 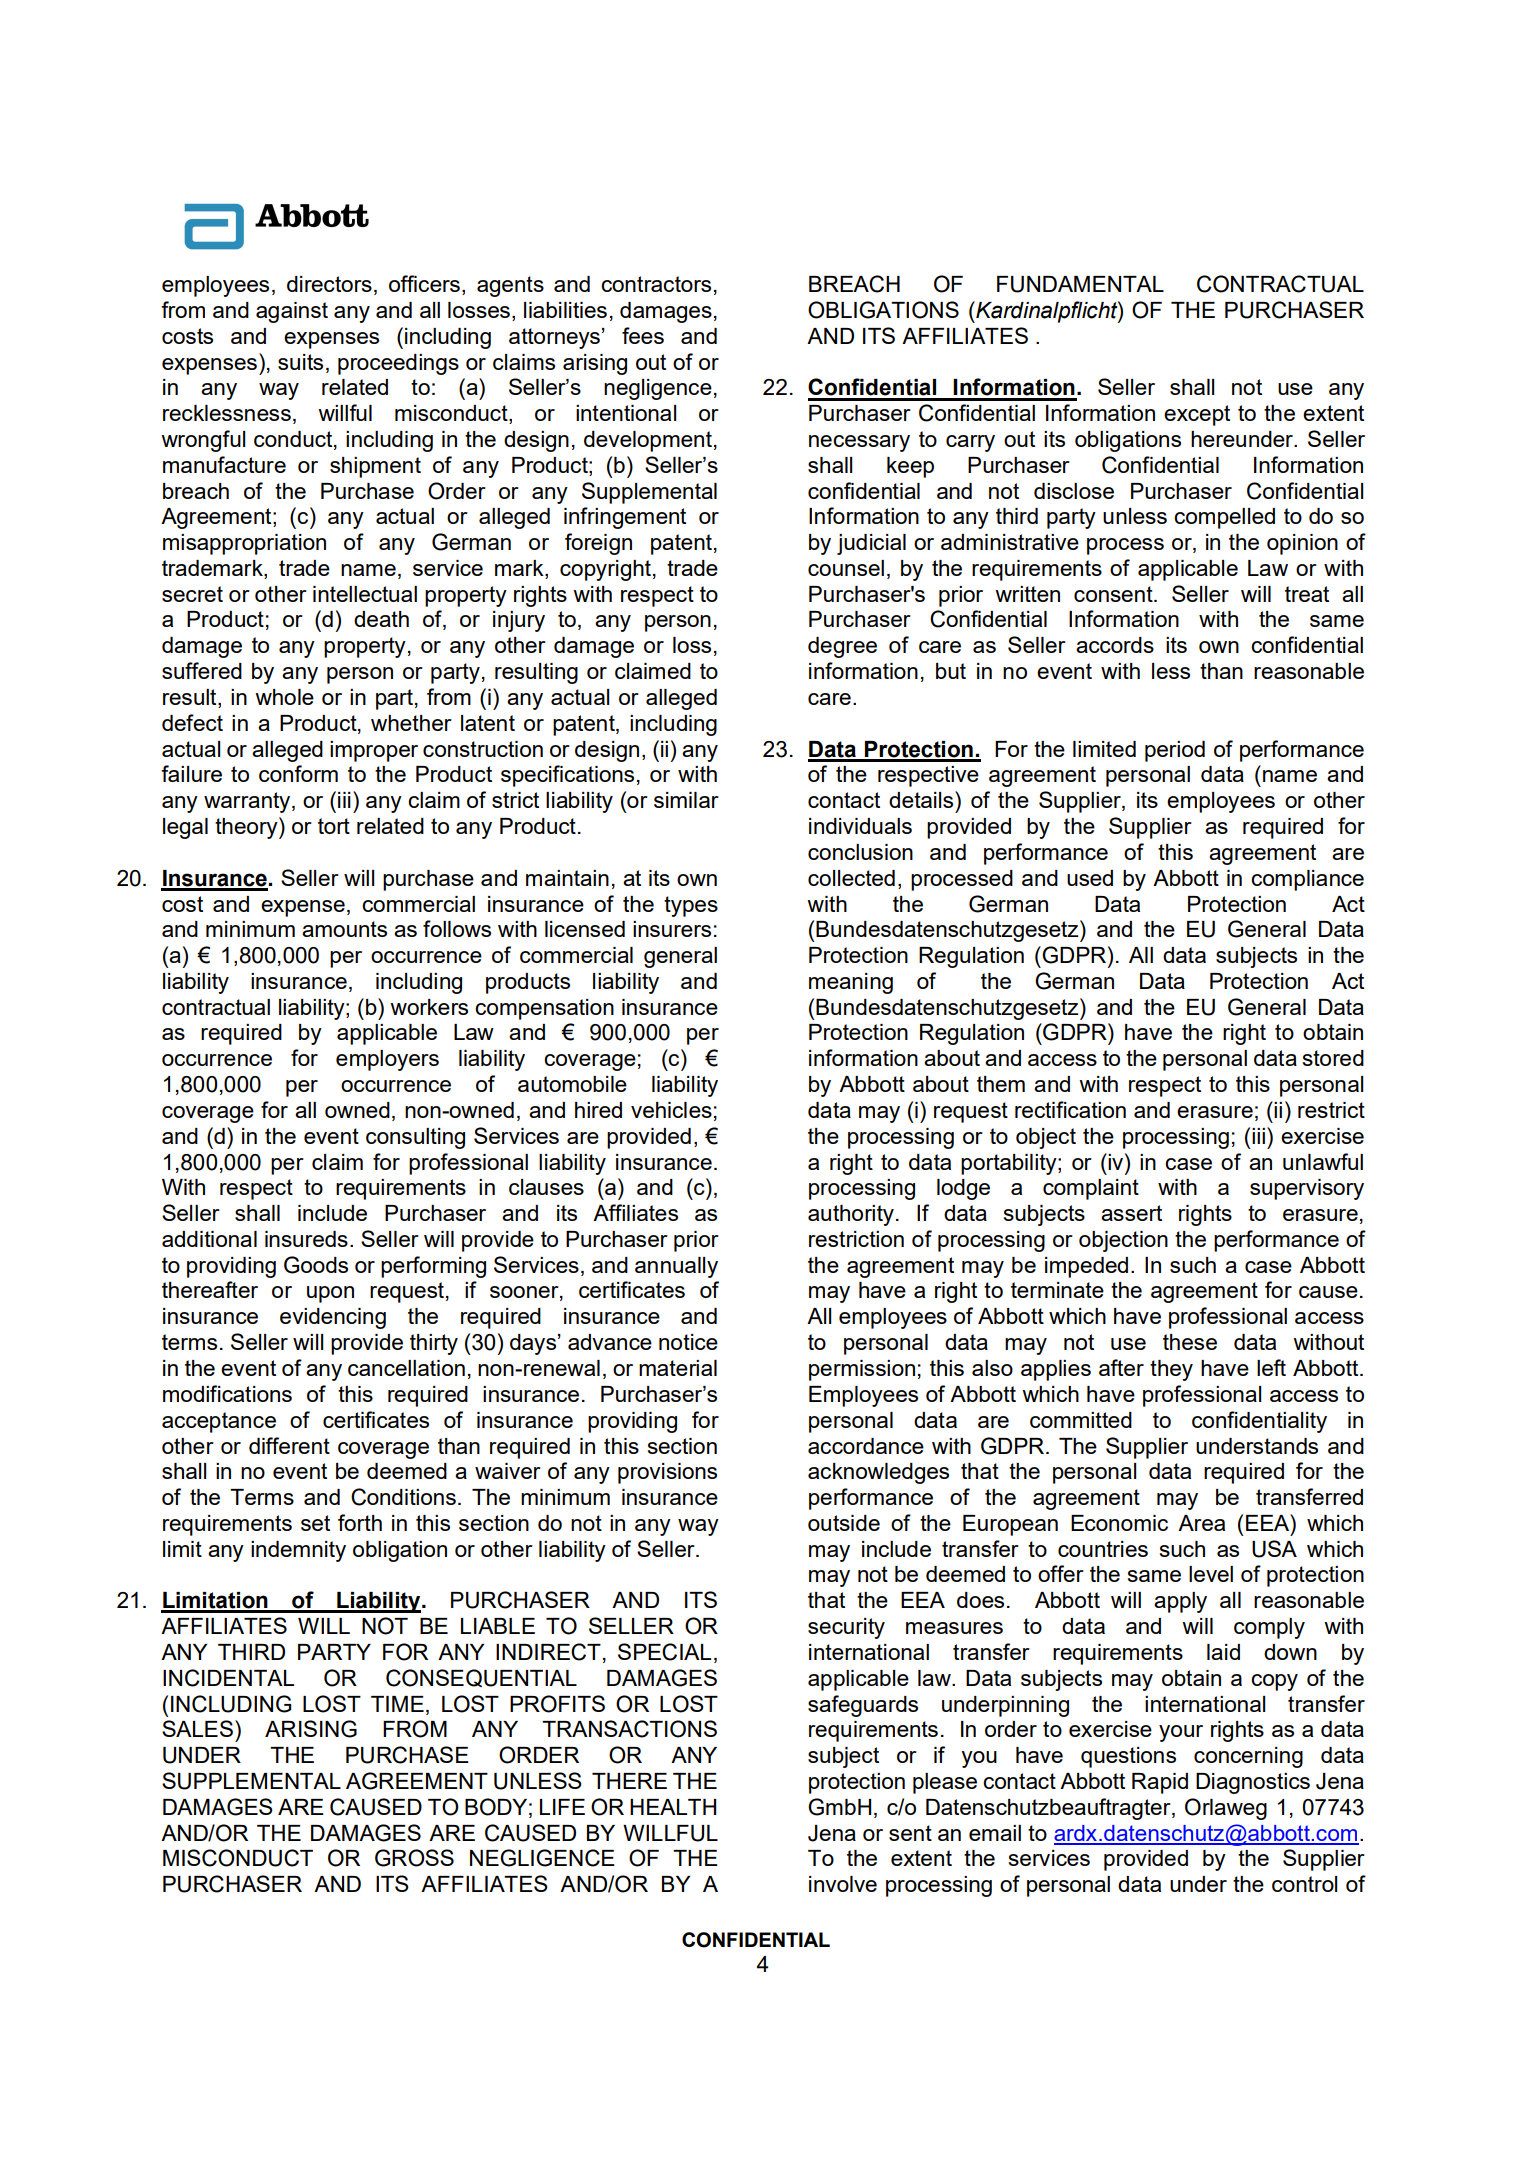 I want to click on GROSS, so click(x=414, y=1858).
